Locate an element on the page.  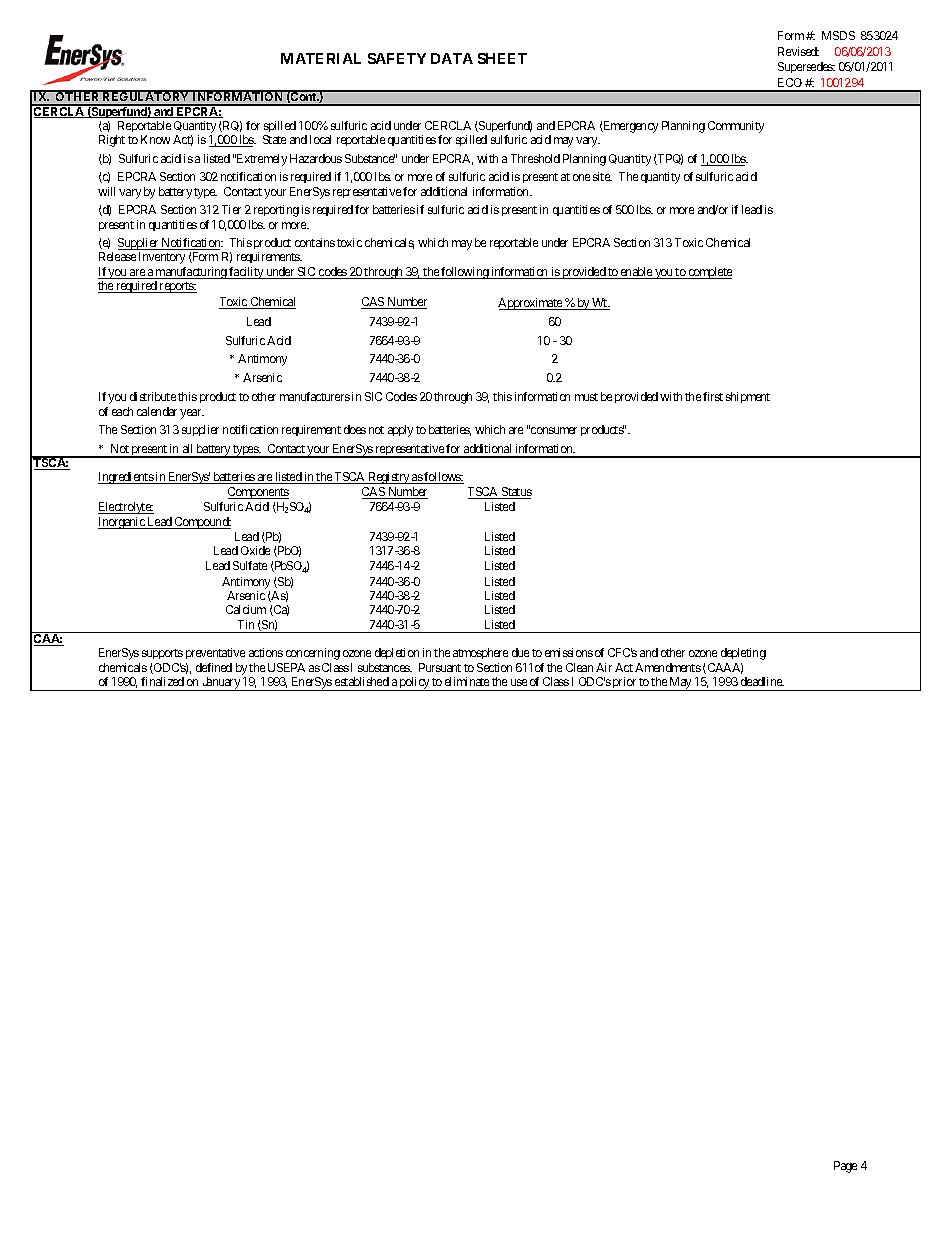
year is located at coordinates (192, 414).
